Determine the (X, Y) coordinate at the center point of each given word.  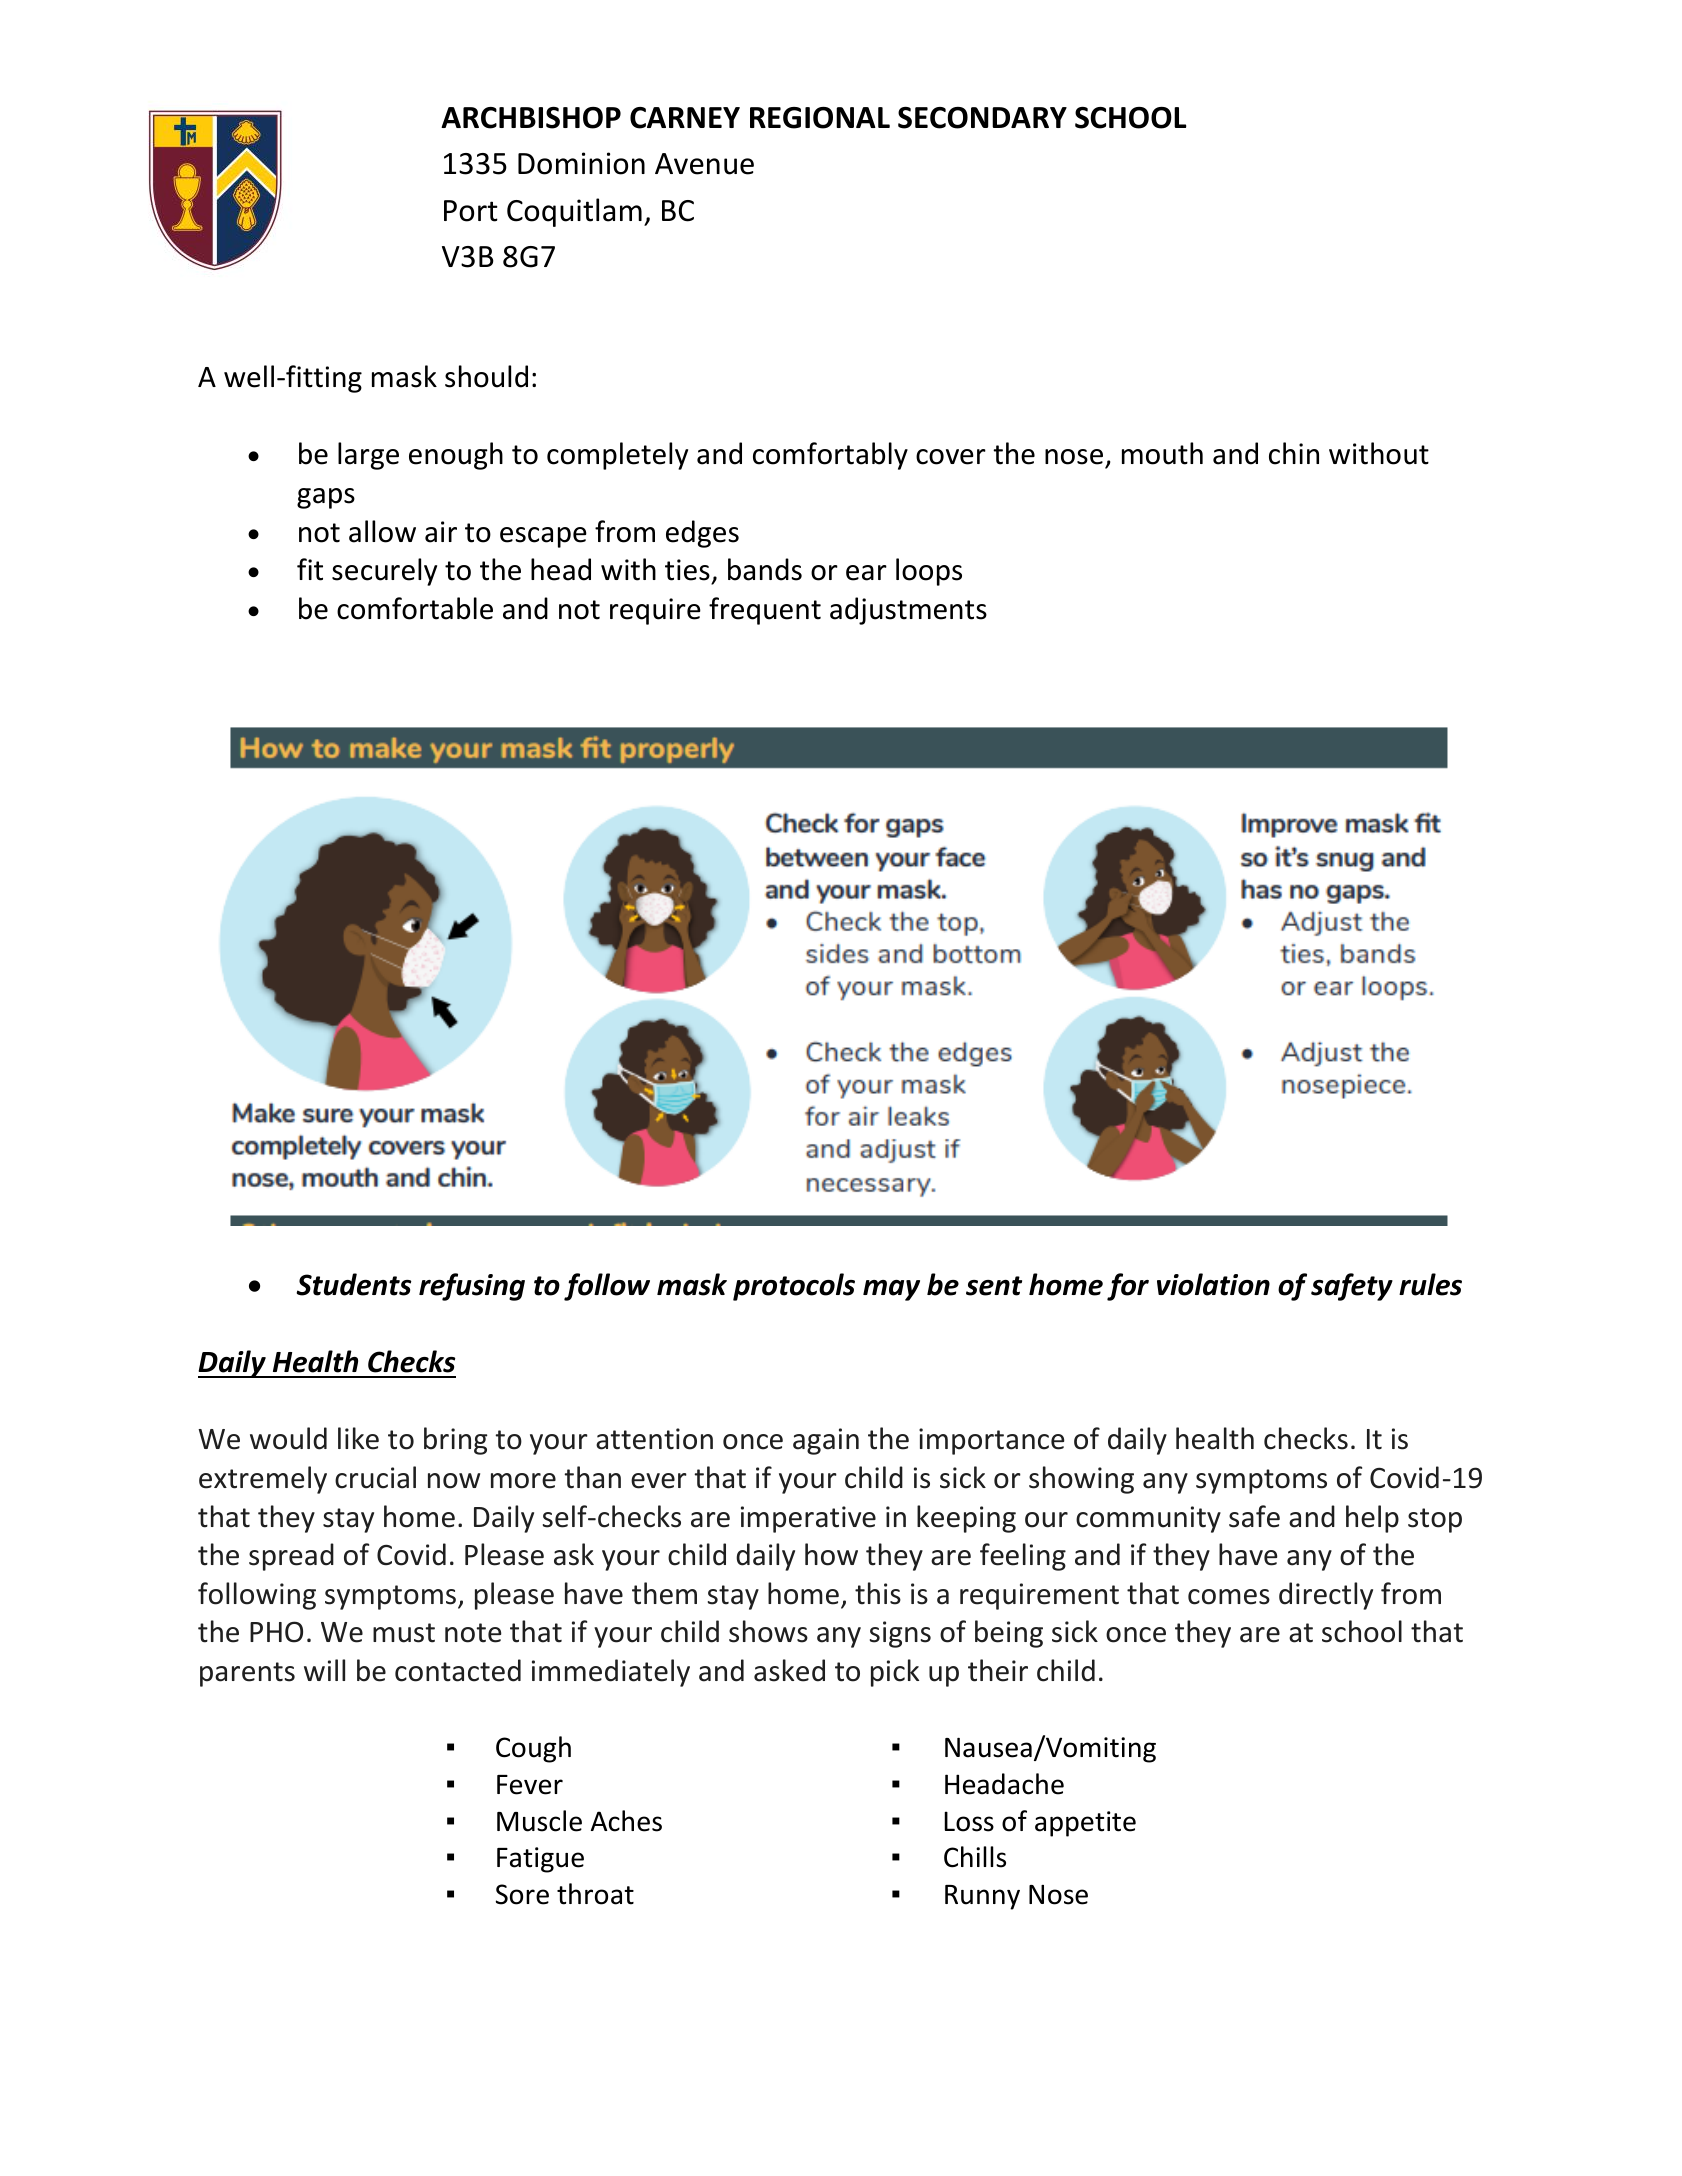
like (358, 1438)
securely (384, 572)
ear (866, 573)
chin (1294, 453)
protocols (794, 1287)
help (1372, 1519)
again (826, 1441)
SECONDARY (982, 118)
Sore (522, 1894)
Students (353, 1284)
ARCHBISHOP (531, 118)
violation (1213, 1284)
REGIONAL (820, 118)
